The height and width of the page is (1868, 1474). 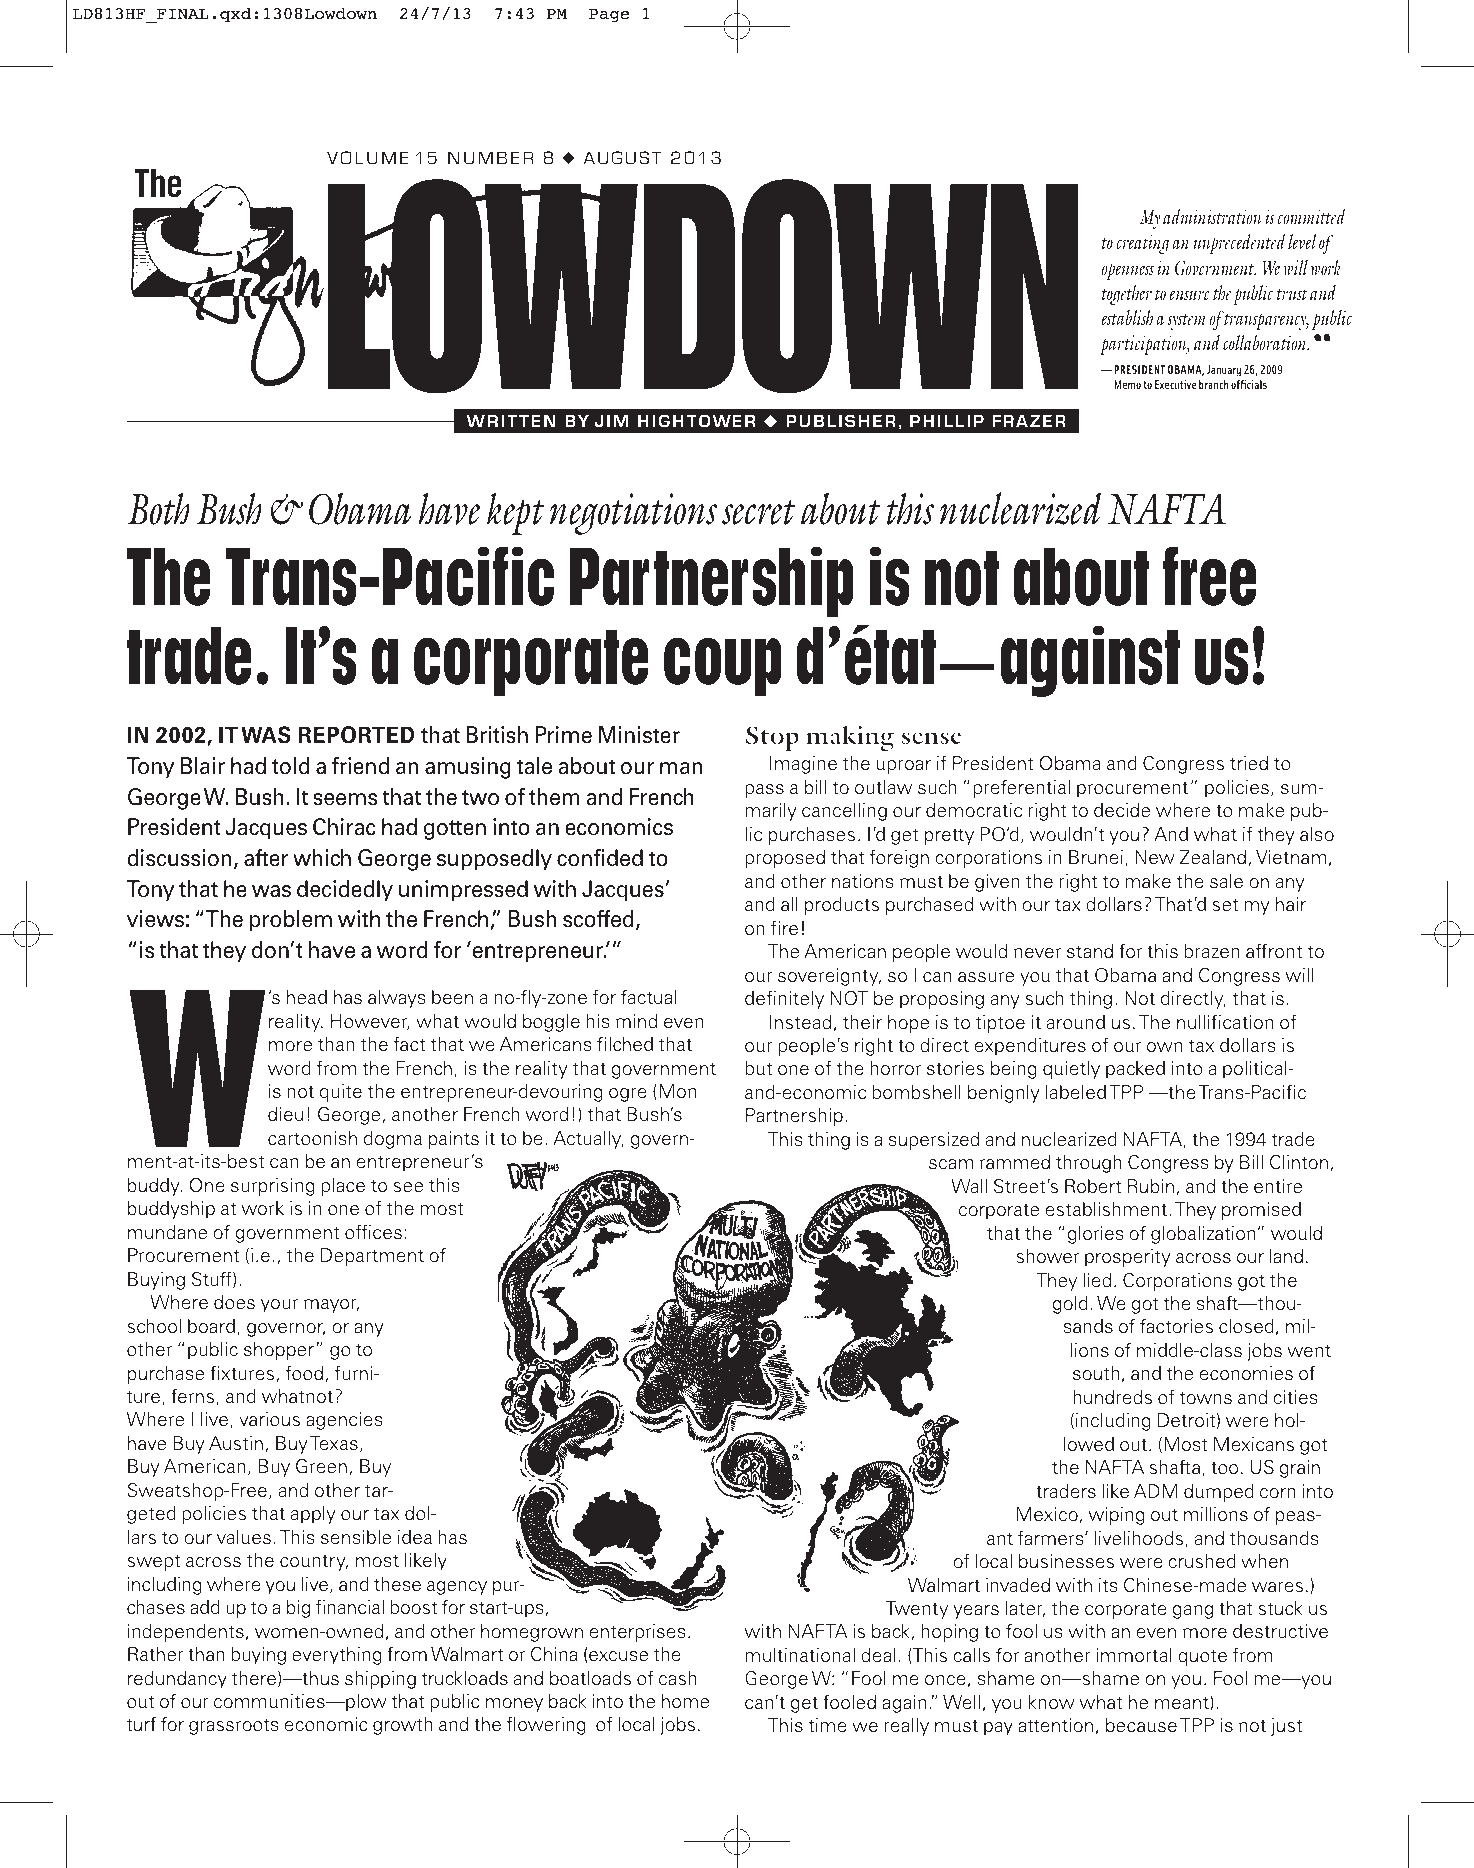 What do you see at coordinates (158, 508) in the page?
I see `Both` at bounding box center [158, 508].
